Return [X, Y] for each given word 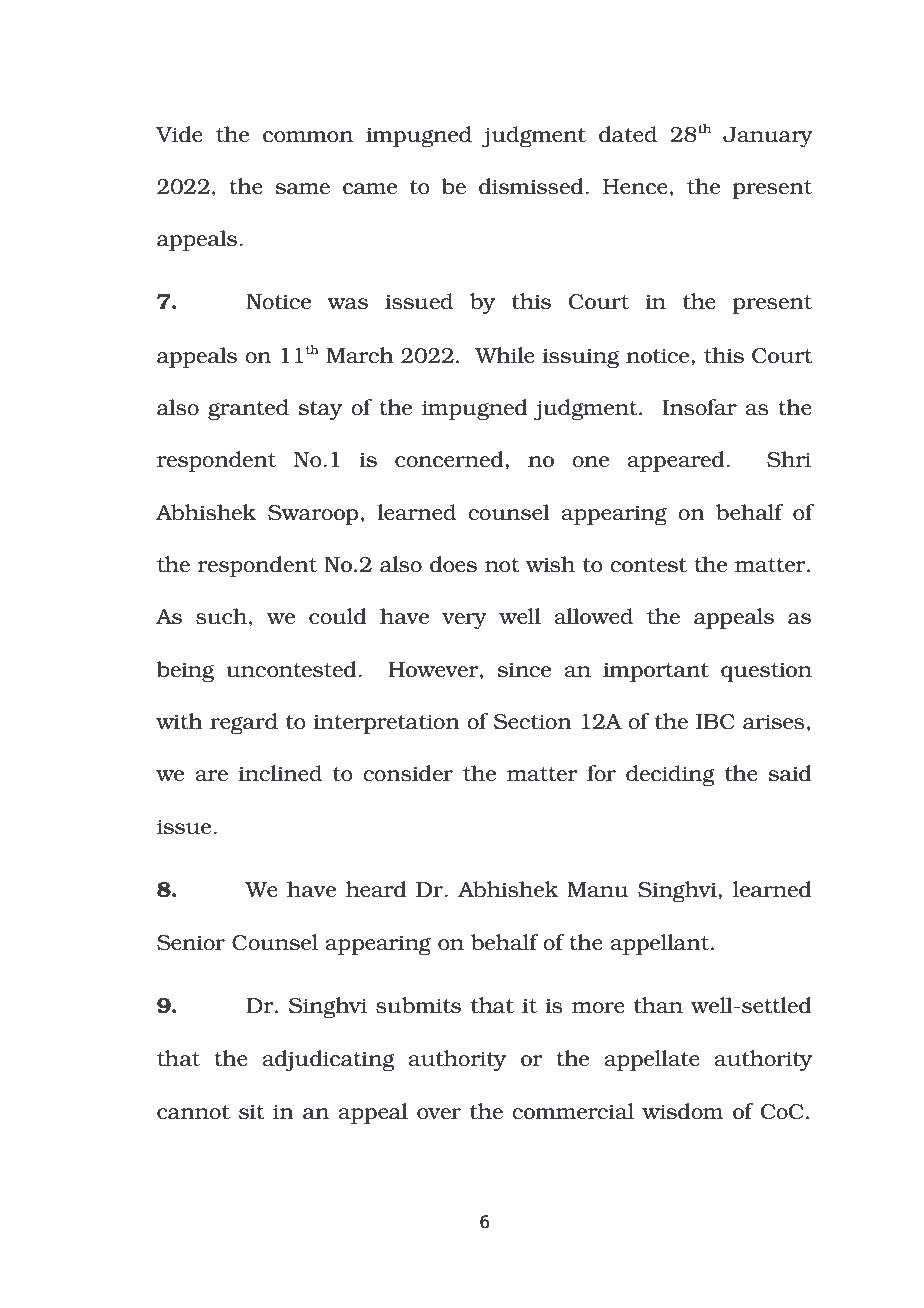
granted [248, 410]
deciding [670, 776]
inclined [280, 773]
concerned [450, 459]
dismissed [532, 186]
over [439, 1113]
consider [408, 773]
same [303, 188]
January [768, 137]
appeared [677, 461]
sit [252, 1112]
